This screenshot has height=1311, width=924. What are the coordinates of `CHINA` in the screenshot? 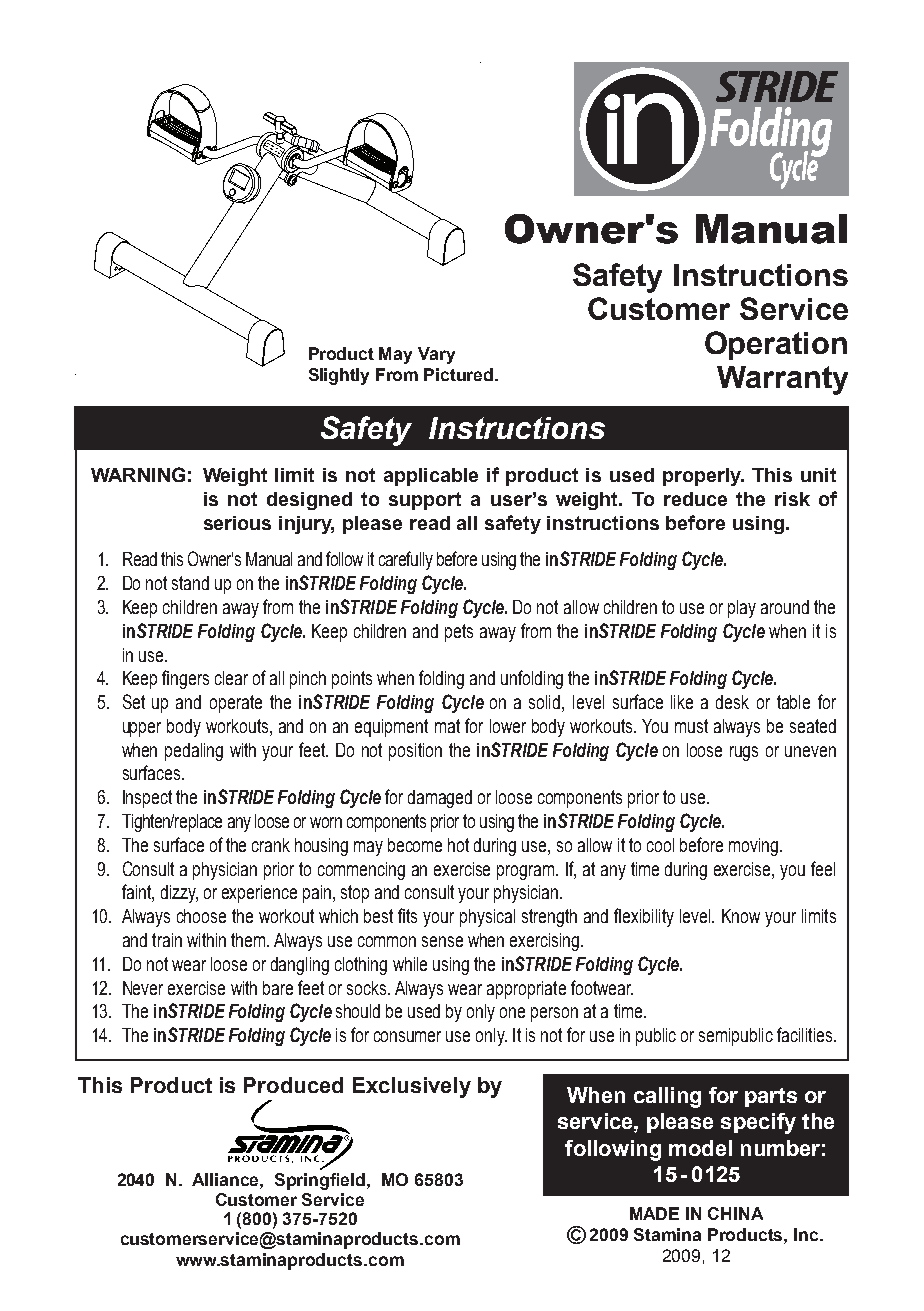 It's located at (735, 1213).
